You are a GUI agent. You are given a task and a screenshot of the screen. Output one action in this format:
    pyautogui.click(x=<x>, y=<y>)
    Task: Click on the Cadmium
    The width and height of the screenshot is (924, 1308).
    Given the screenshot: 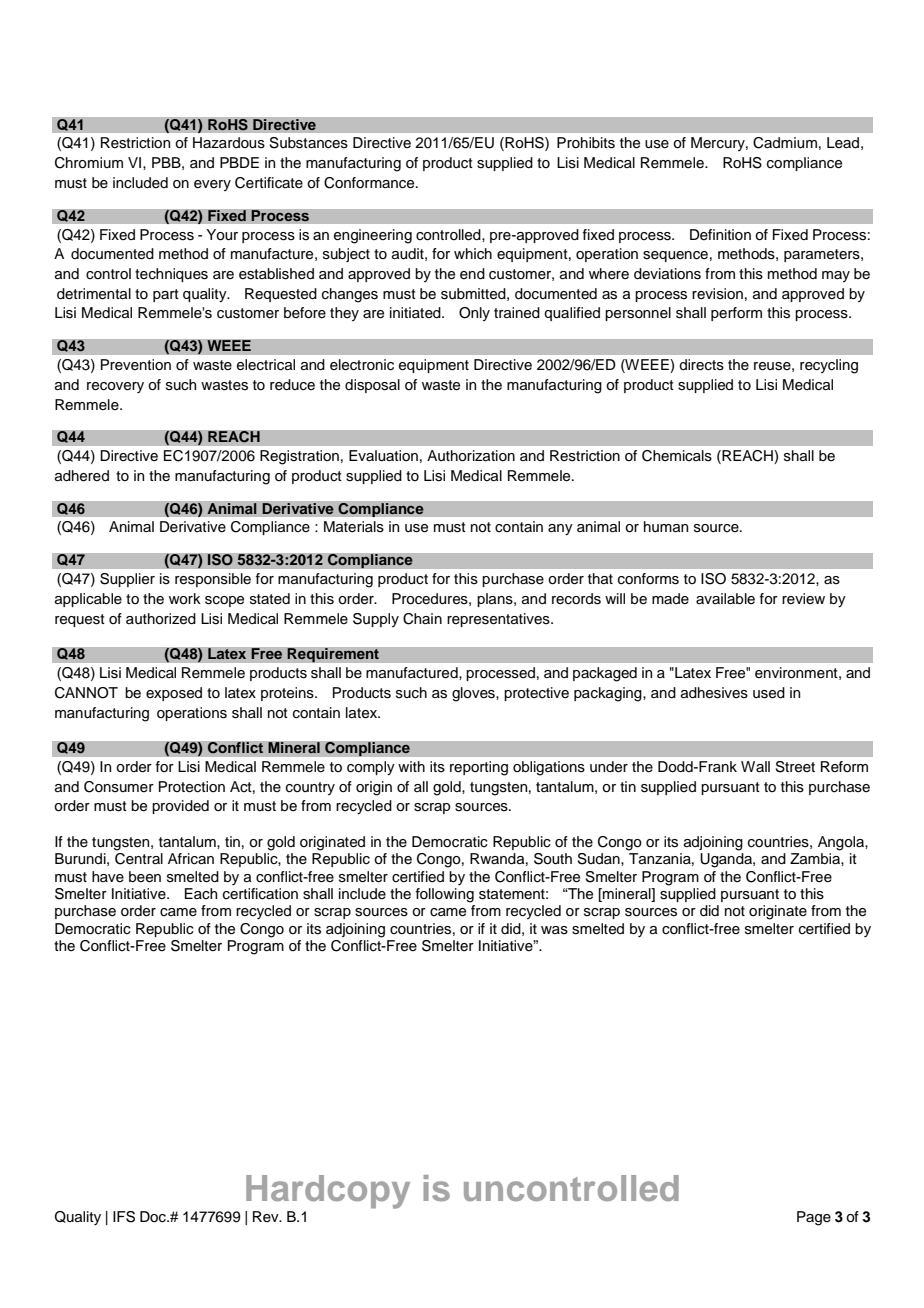 What is the action you would take?
    pyautogui.click(x=785, y=143)
